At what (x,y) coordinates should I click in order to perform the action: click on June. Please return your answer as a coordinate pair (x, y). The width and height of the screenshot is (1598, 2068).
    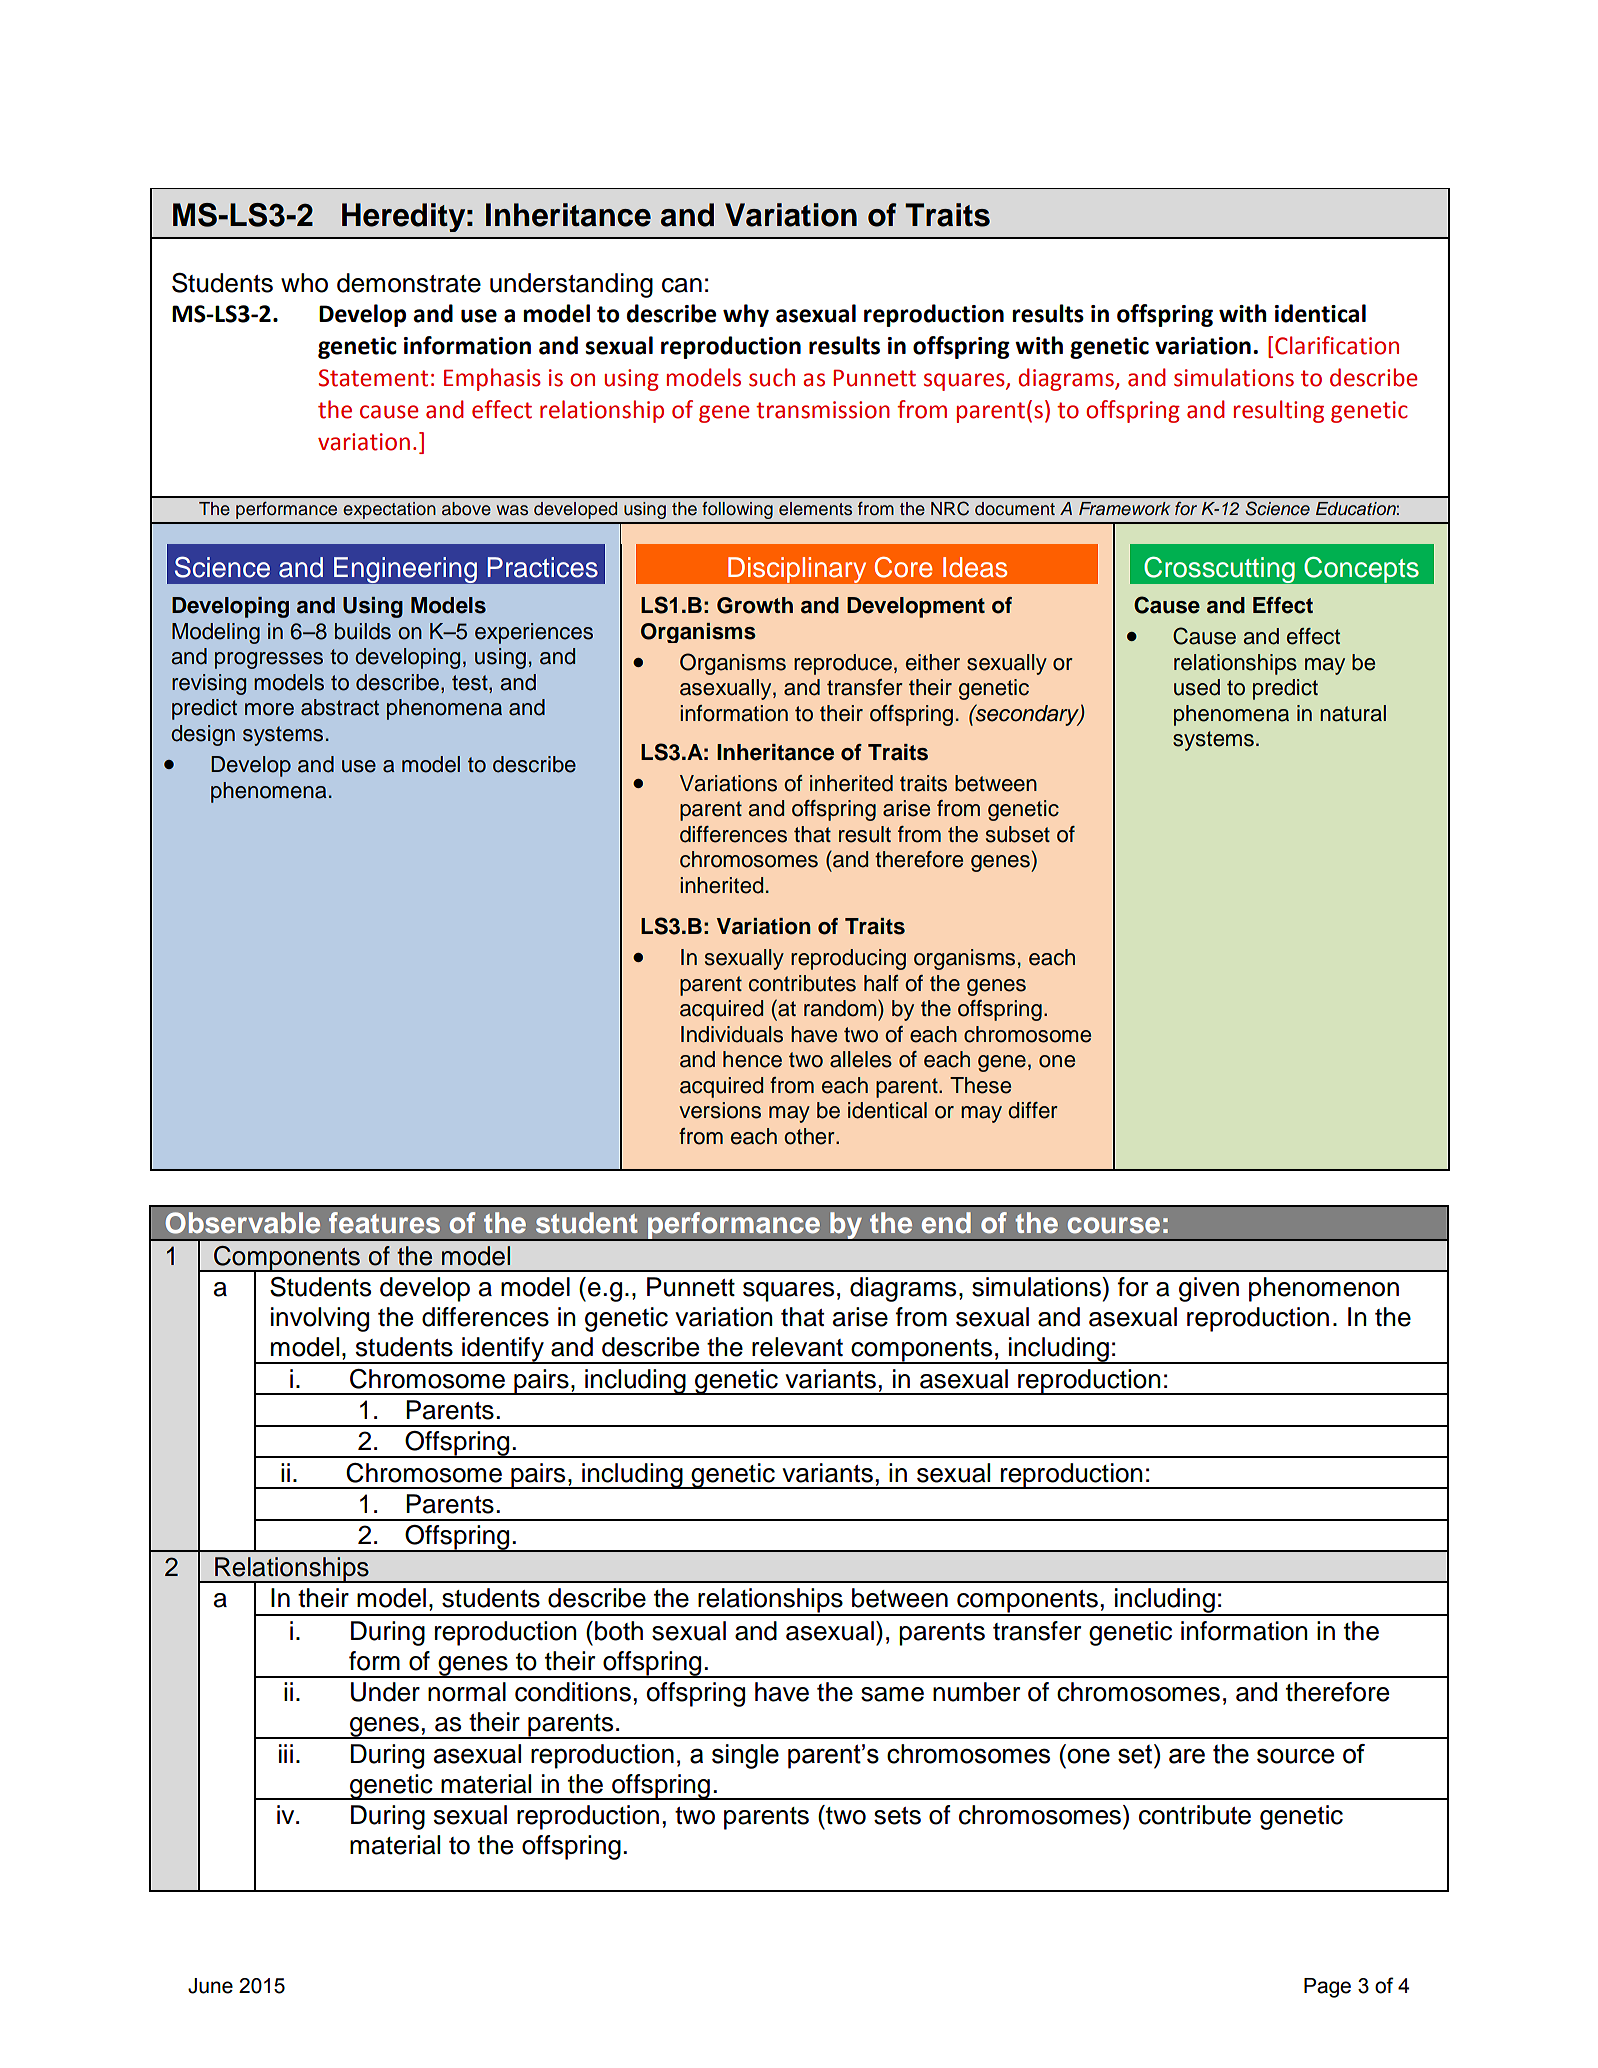
    Looking at the image, I should click on (210, 1986).
